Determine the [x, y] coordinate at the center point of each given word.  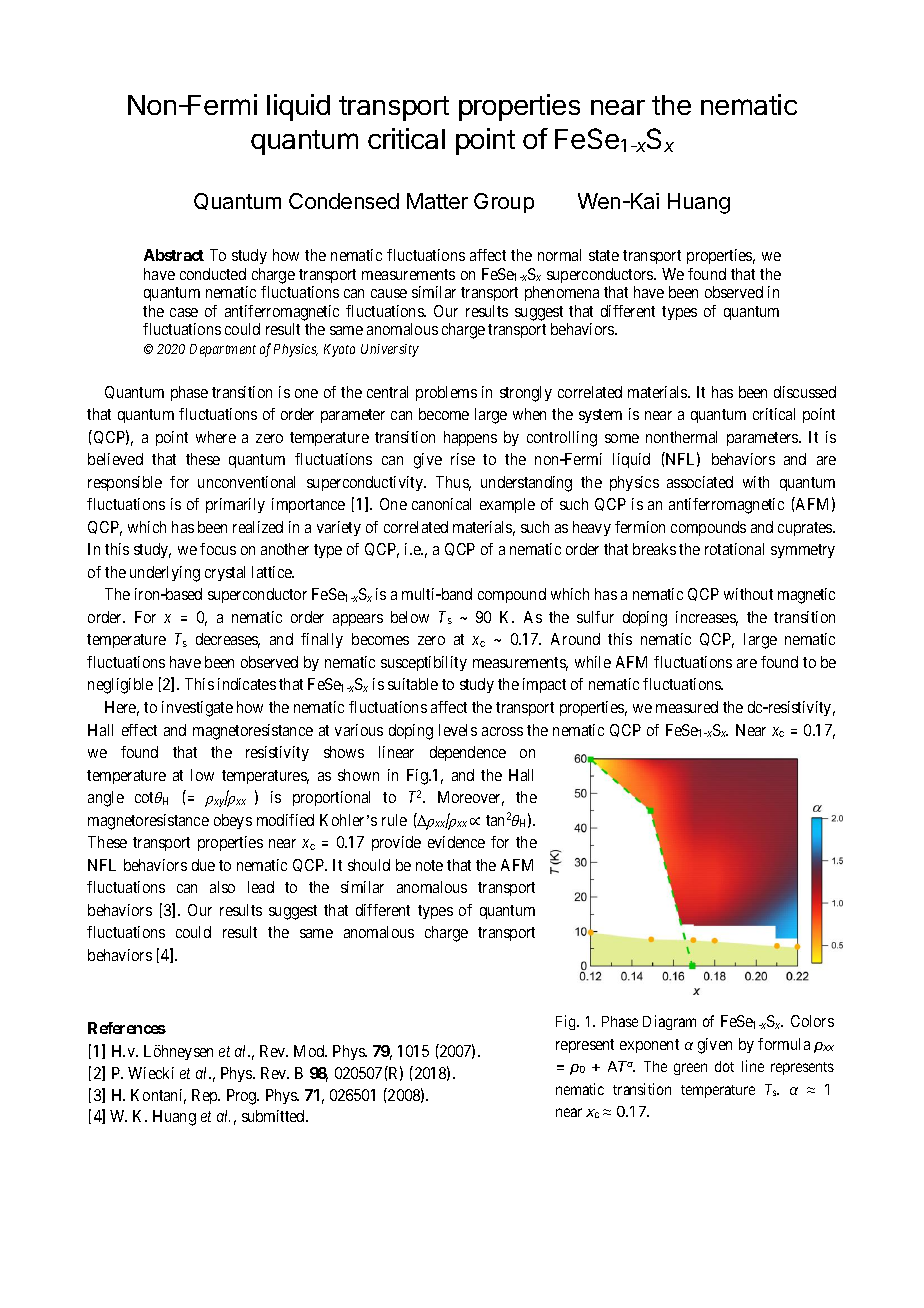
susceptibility [424, 663]
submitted [274, 1116]
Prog [243, 1097]
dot [724, 1066]
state [604, 255]
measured [687, 707]
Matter [437, 201]
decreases [228, 640]
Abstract [174, 255]
